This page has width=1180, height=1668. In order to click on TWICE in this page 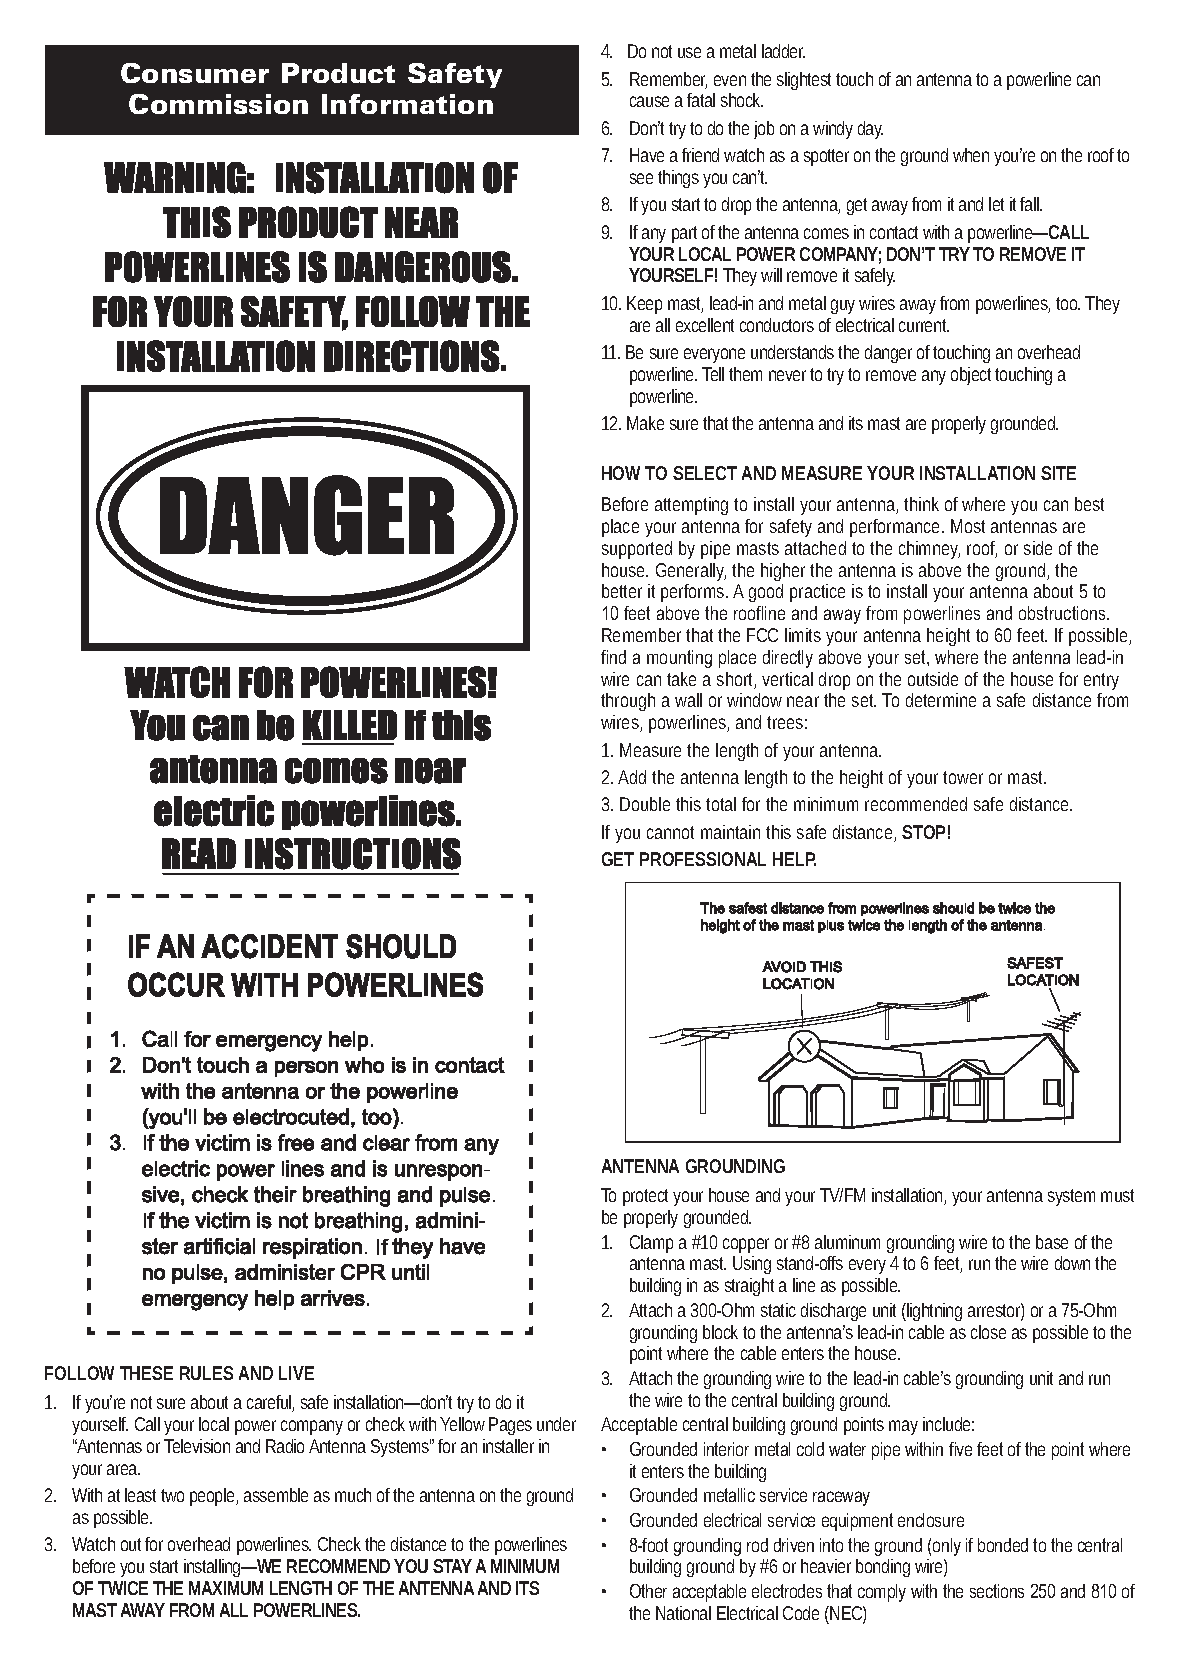, I will do `click(123, 1588)`.
